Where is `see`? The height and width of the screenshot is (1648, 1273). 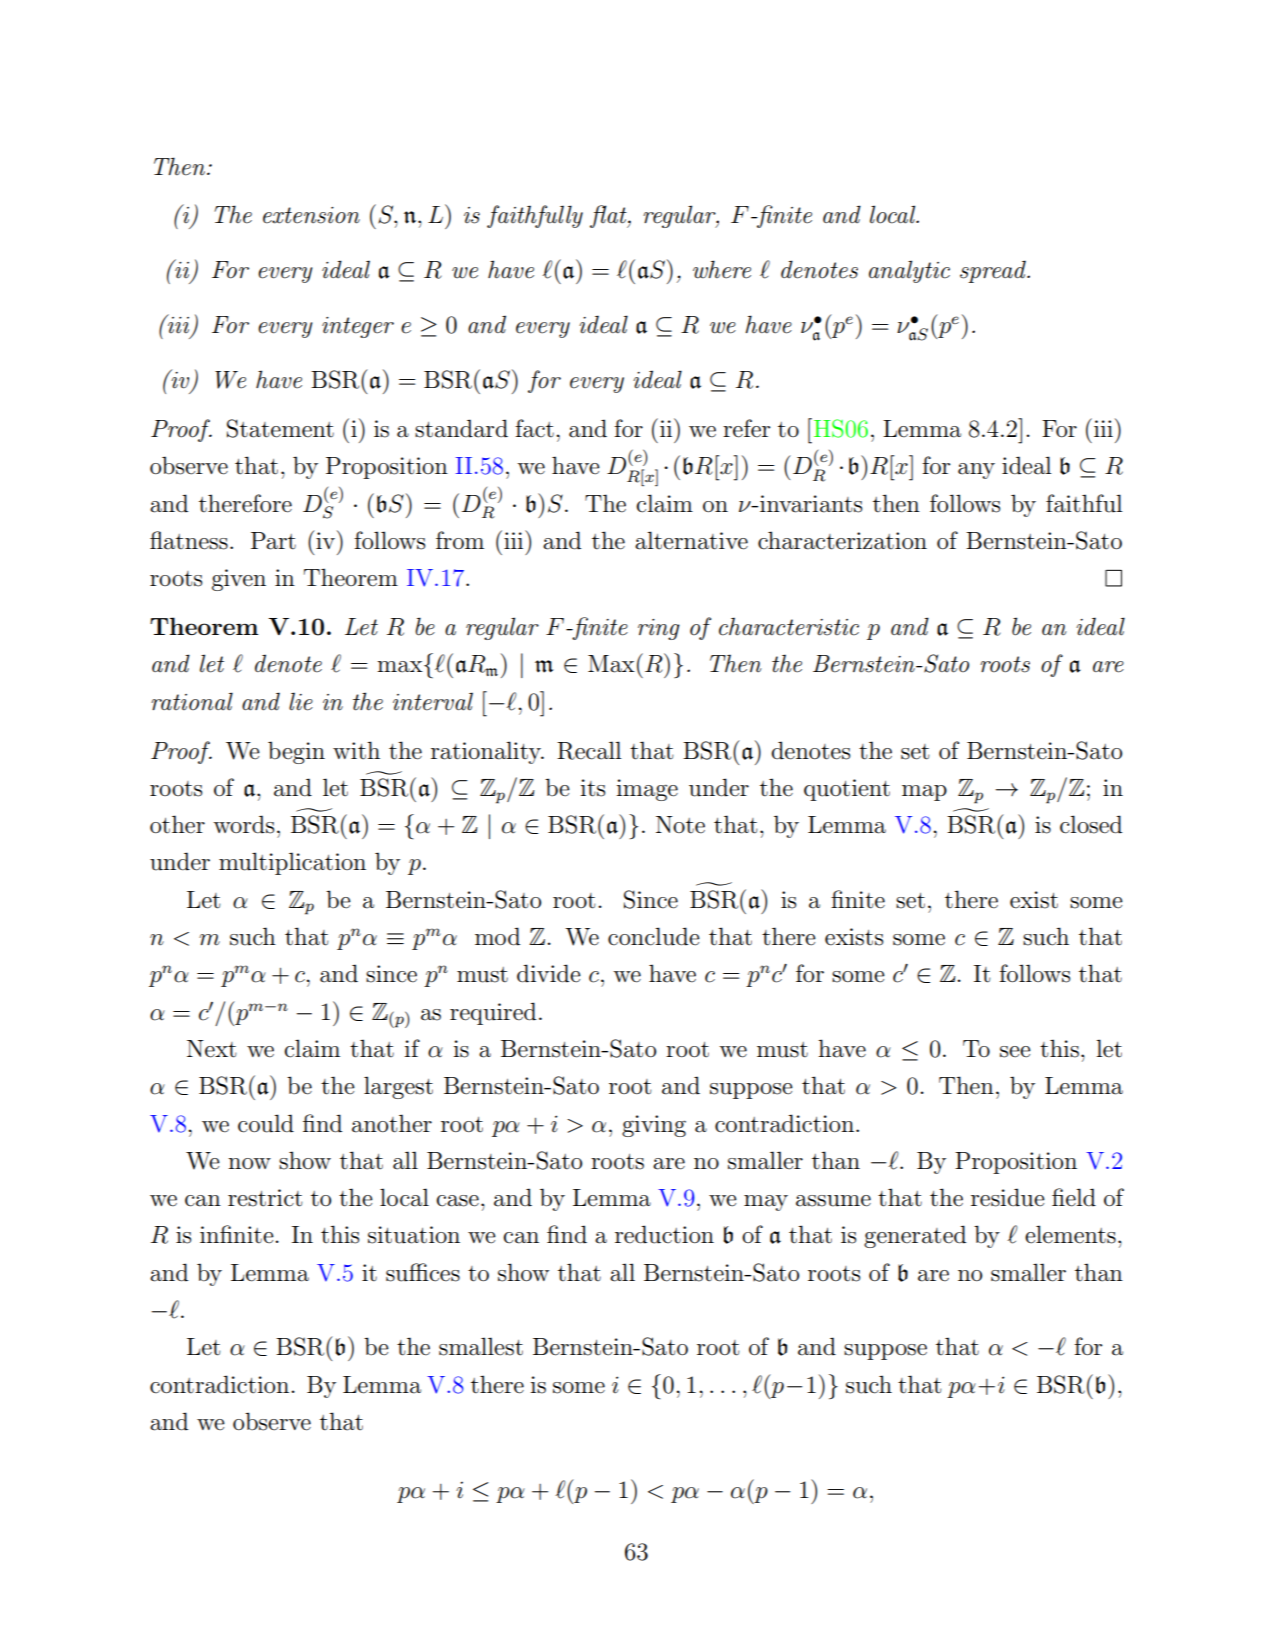 see is located at coordinates (1015, 1052).
